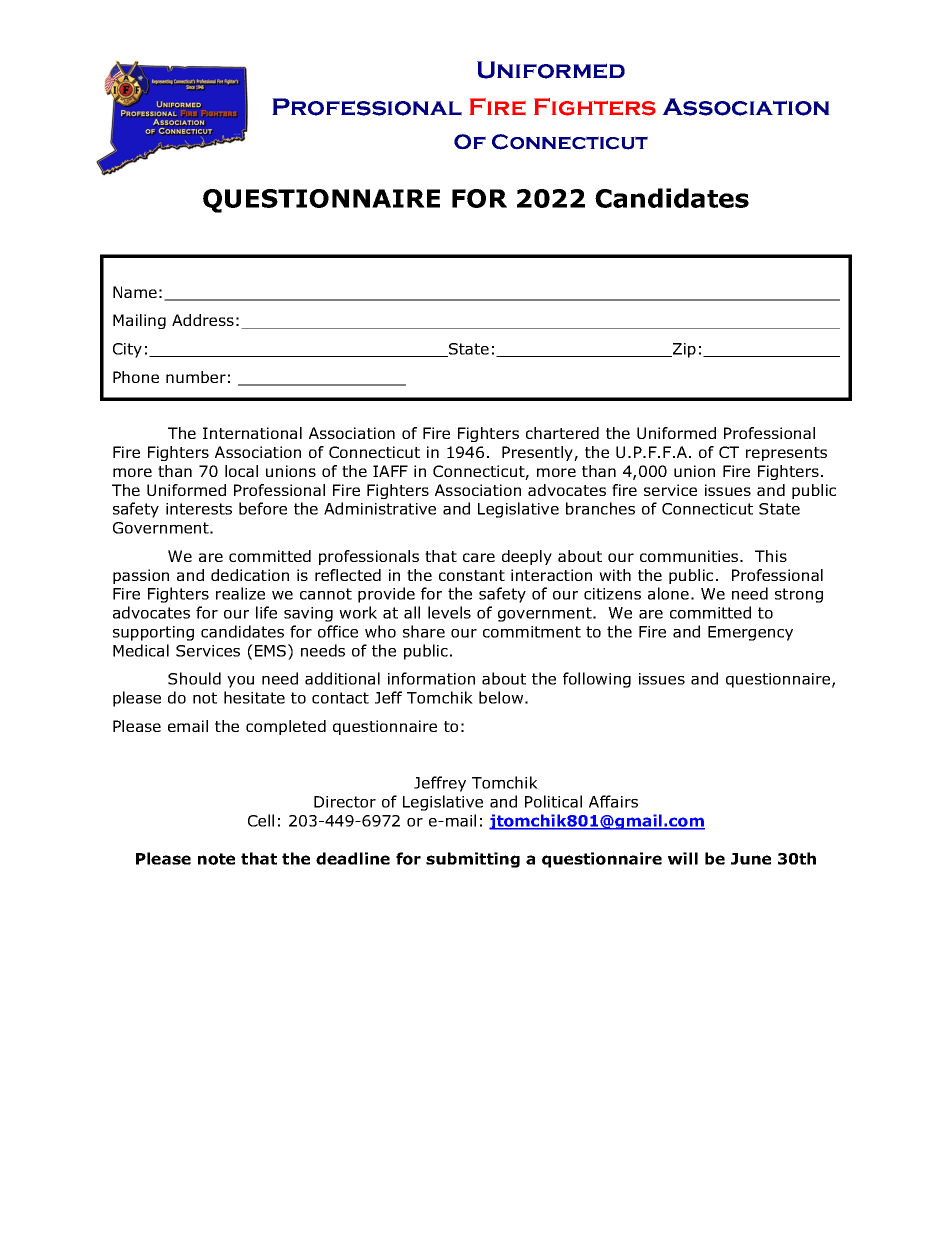 The height and width of the page is (1233, 952). What do you see at coordinates (472, 575) in the page?
I see `constant` at bounding box center [472, 575].
